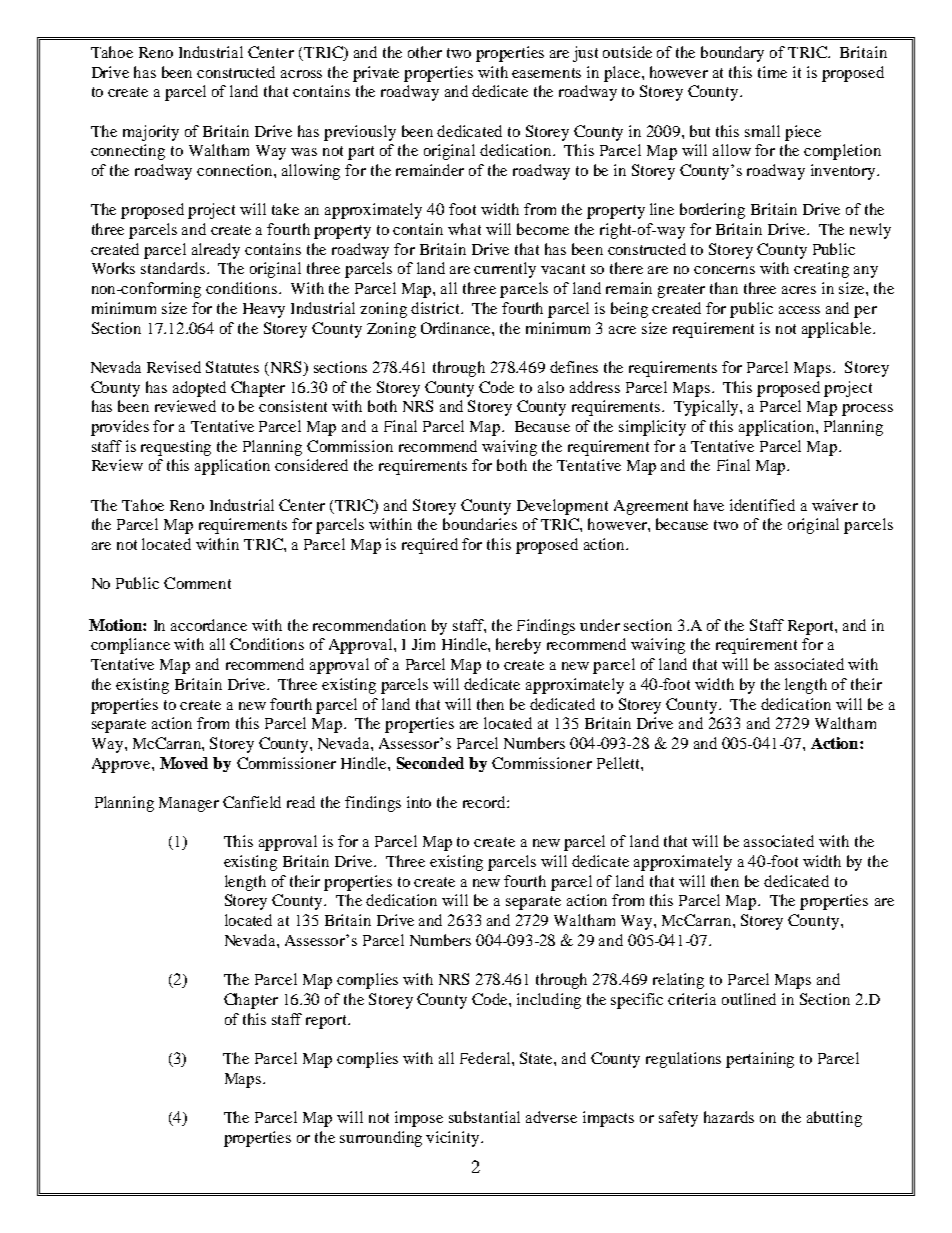 The height and width of the image is (1233, 952). What do you see at coordinates (546, 73) in the image?
I see `easements` at bounding box center [546, 73].
